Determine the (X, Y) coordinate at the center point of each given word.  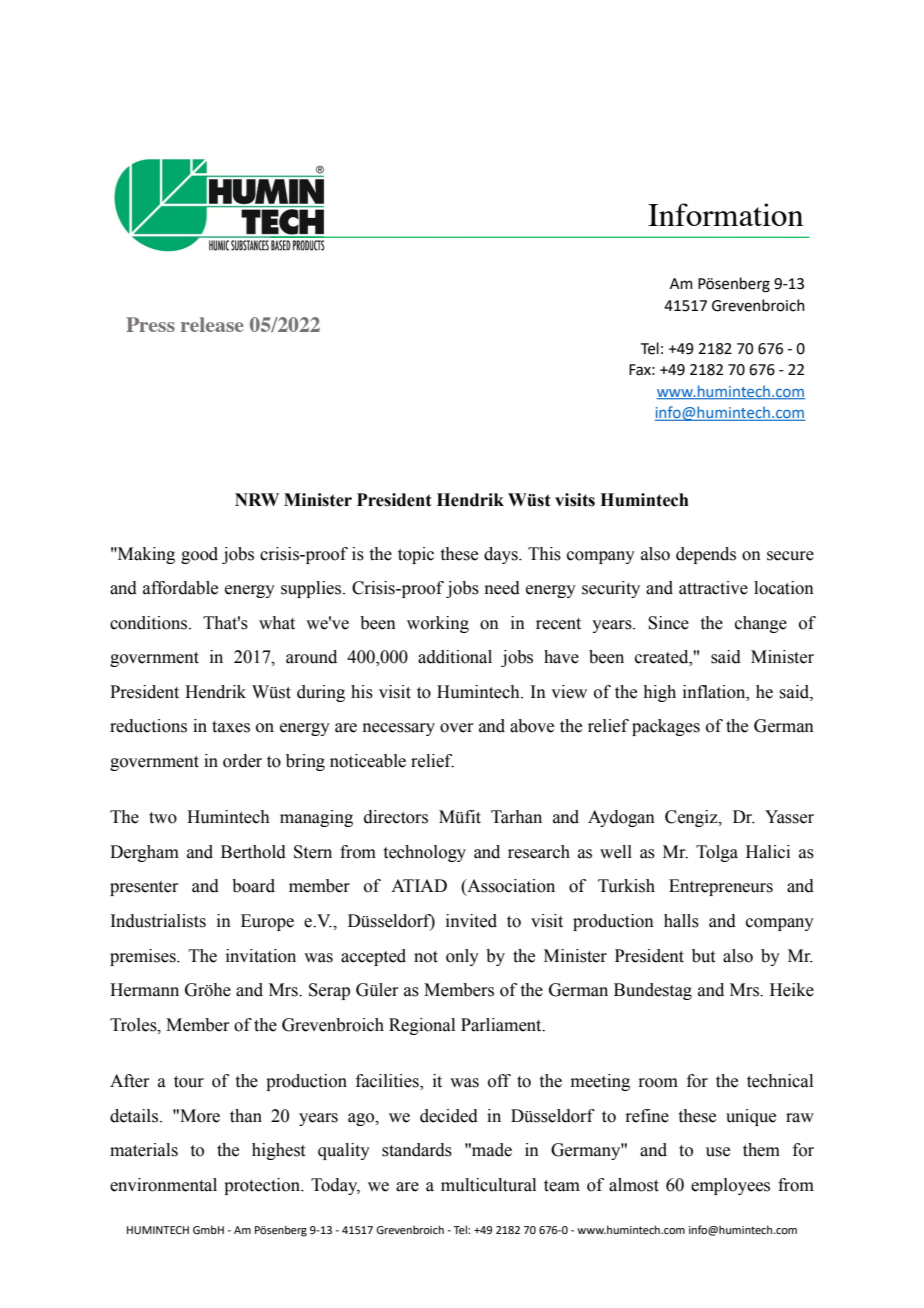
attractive (713, 588)
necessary (399, 729)
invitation (261, 956)
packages (666, 727)
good (199, 555)
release (212, 324)
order (242, 761)
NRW (257, 499)
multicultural (488, 1185)
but (703, 956)
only (462, 957)
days (502, 555)
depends (706, 555)
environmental (163, 1185)
